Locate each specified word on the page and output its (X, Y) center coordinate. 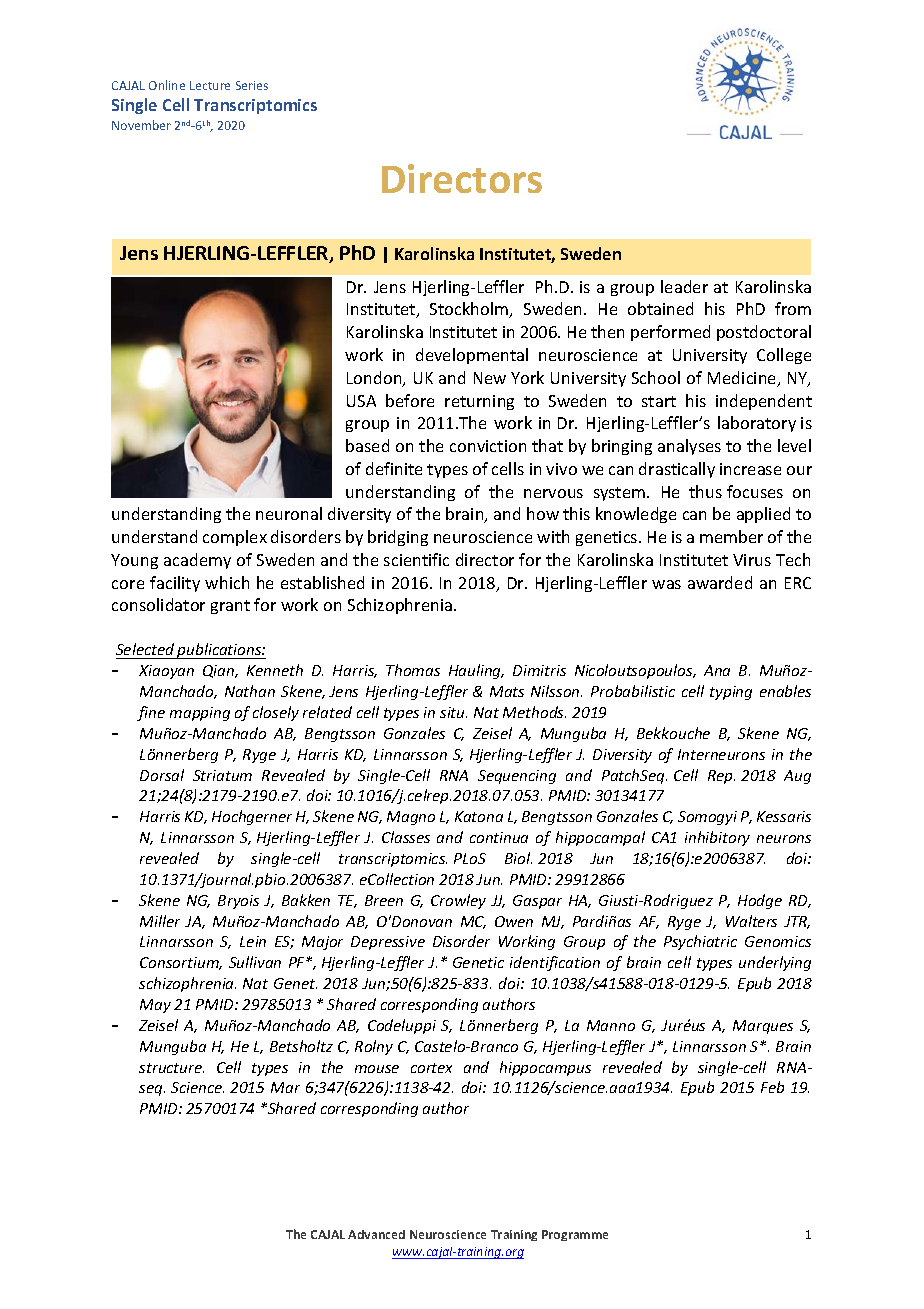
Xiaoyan (166, 672)
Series (252, 85)
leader (684, 286)
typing (731, 693)
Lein (253, 941)
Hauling (476, 671)
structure (171, 1068)
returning (479, 402)
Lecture (210, 85)
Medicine (743, 379)
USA (361, 401)
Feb (772, 1087)
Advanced (376, 1234)
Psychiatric (700, 942)
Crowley (458, 901)
